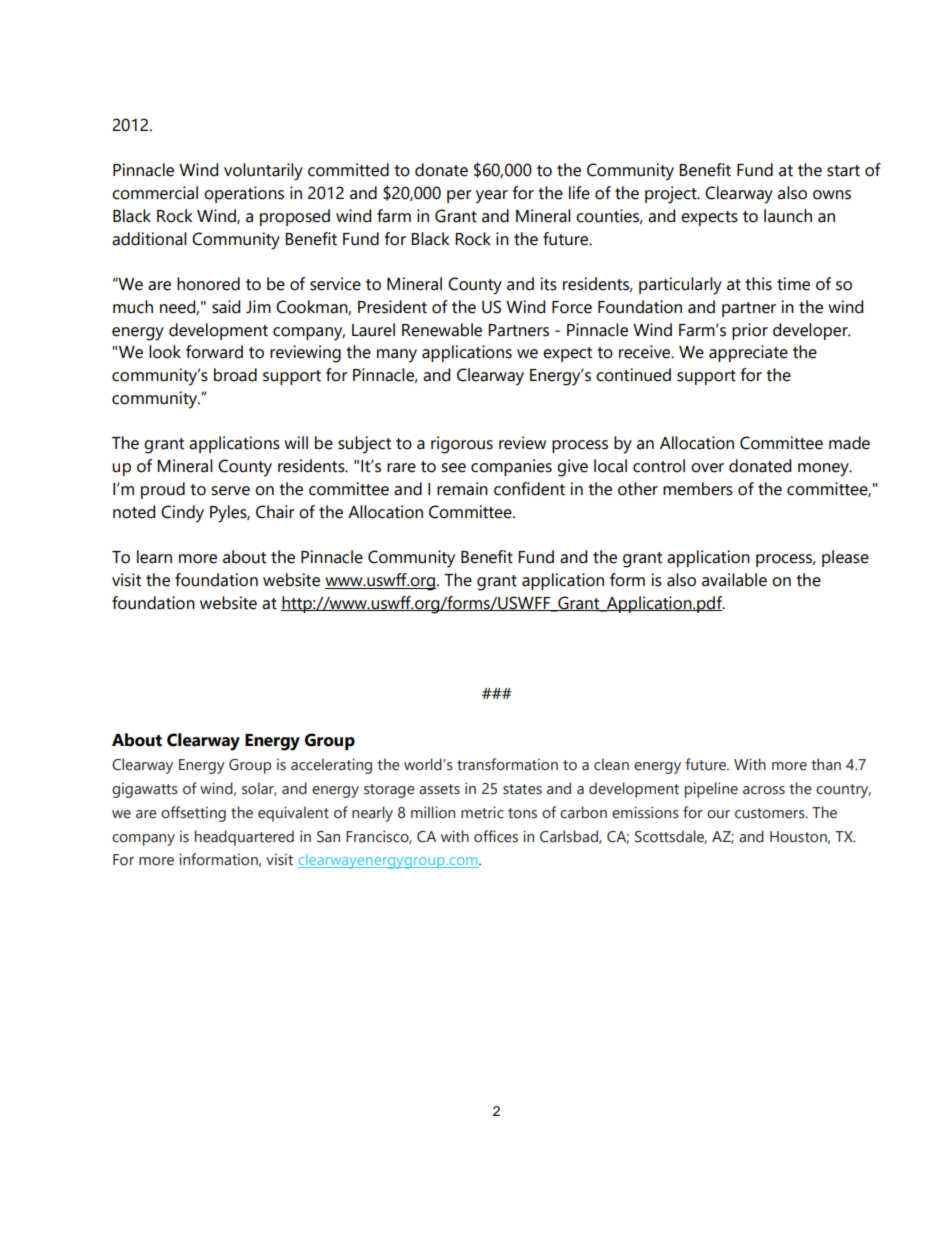 This document has width=952, height=1233. What do you see at coordinates (230, 491) in the document?
I see `serve` at bounding box center [230, 491].
